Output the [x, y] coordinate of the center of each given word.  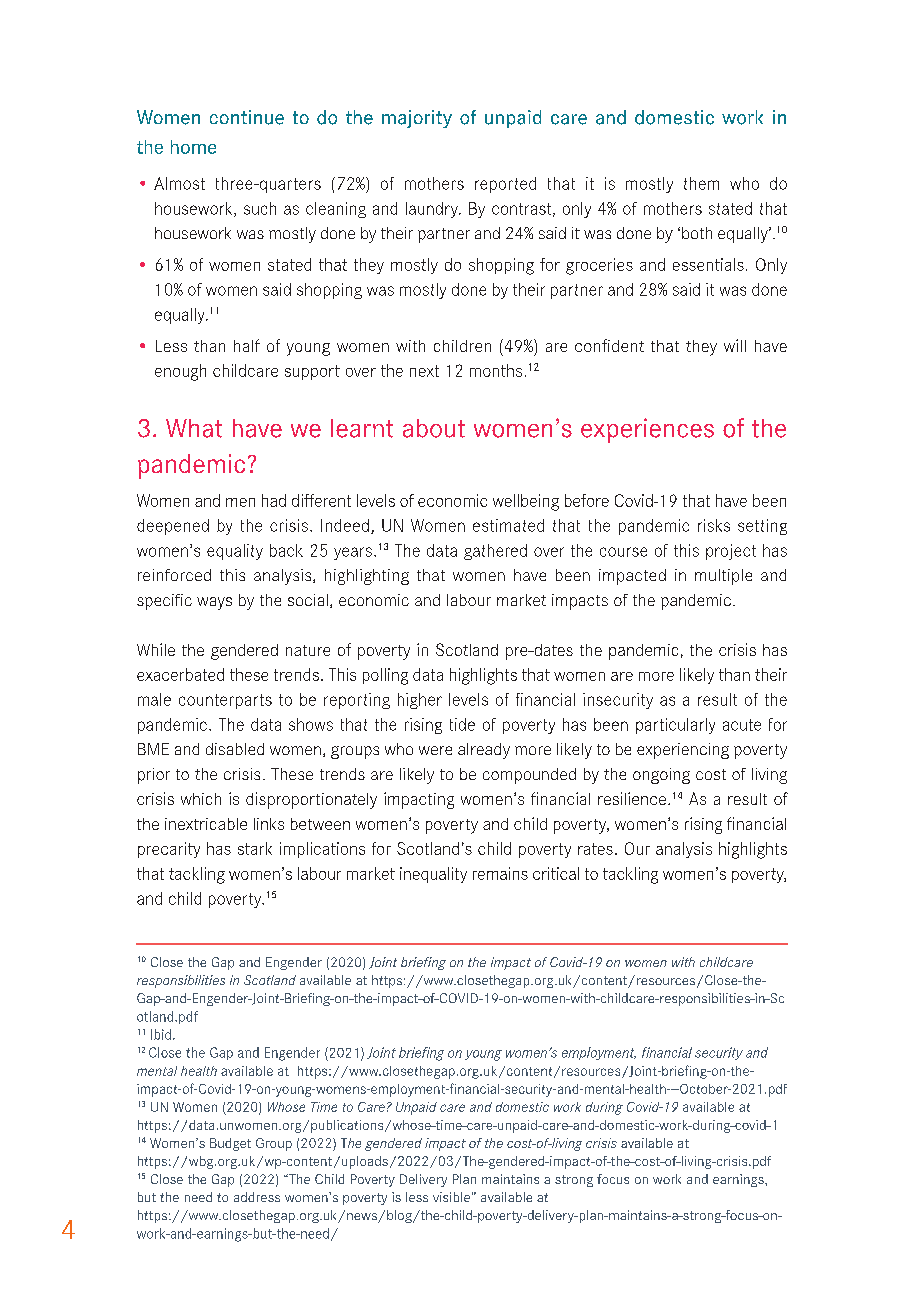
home [193, 147]
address [257, 1197]
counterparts [225, 701]
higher [420, 701]
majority [417, 119]
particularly [675, 726]
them [701, 183]
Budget [230, 1144]
